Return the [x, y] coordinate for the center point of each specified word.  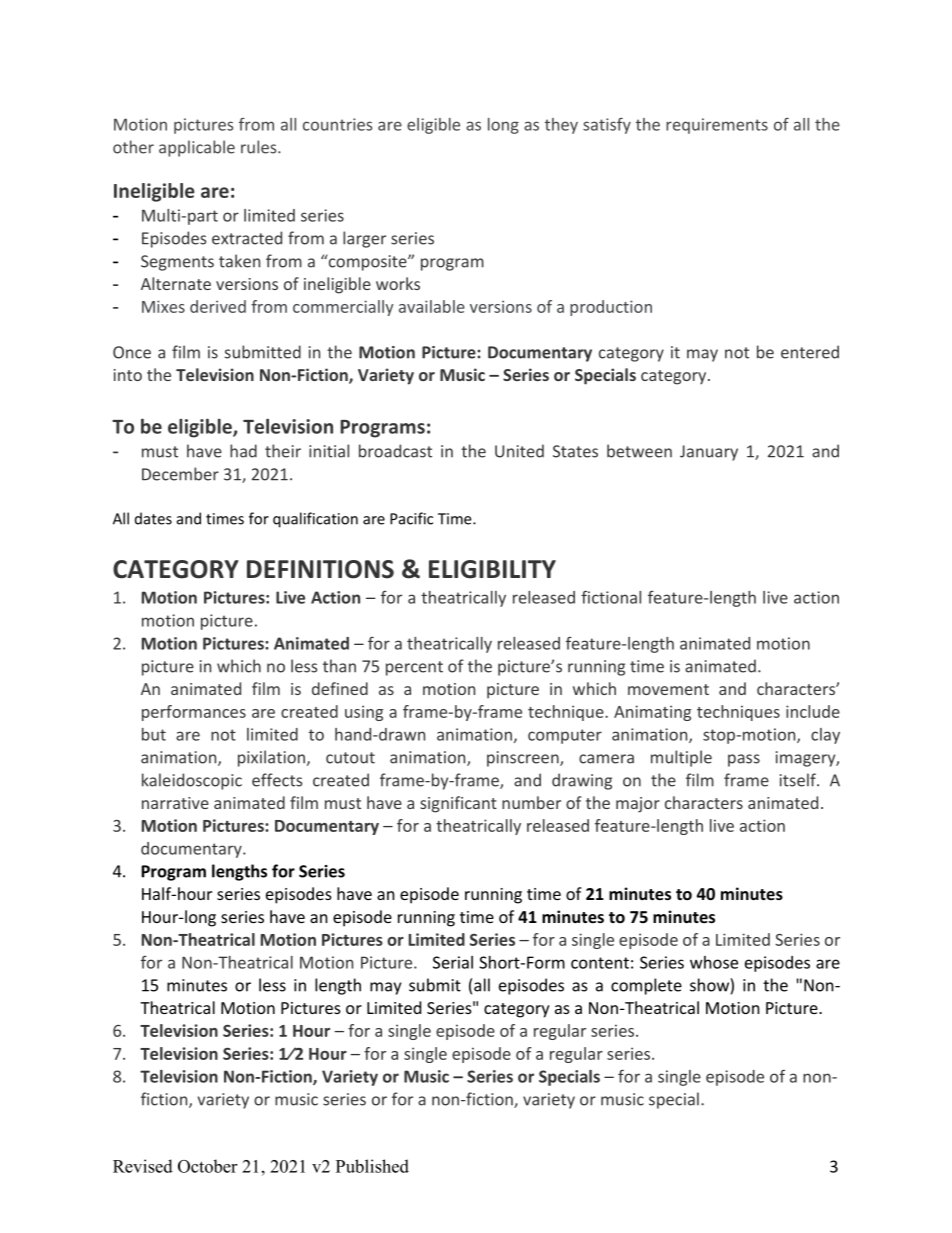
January [709, 453]
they [561, 126]
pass [744, 760]
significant [458, 804]
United [519, 451]
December [180, 474]
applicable [197, 148]
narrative [175, 803]
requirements [717, 126]
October [207, 1166]
